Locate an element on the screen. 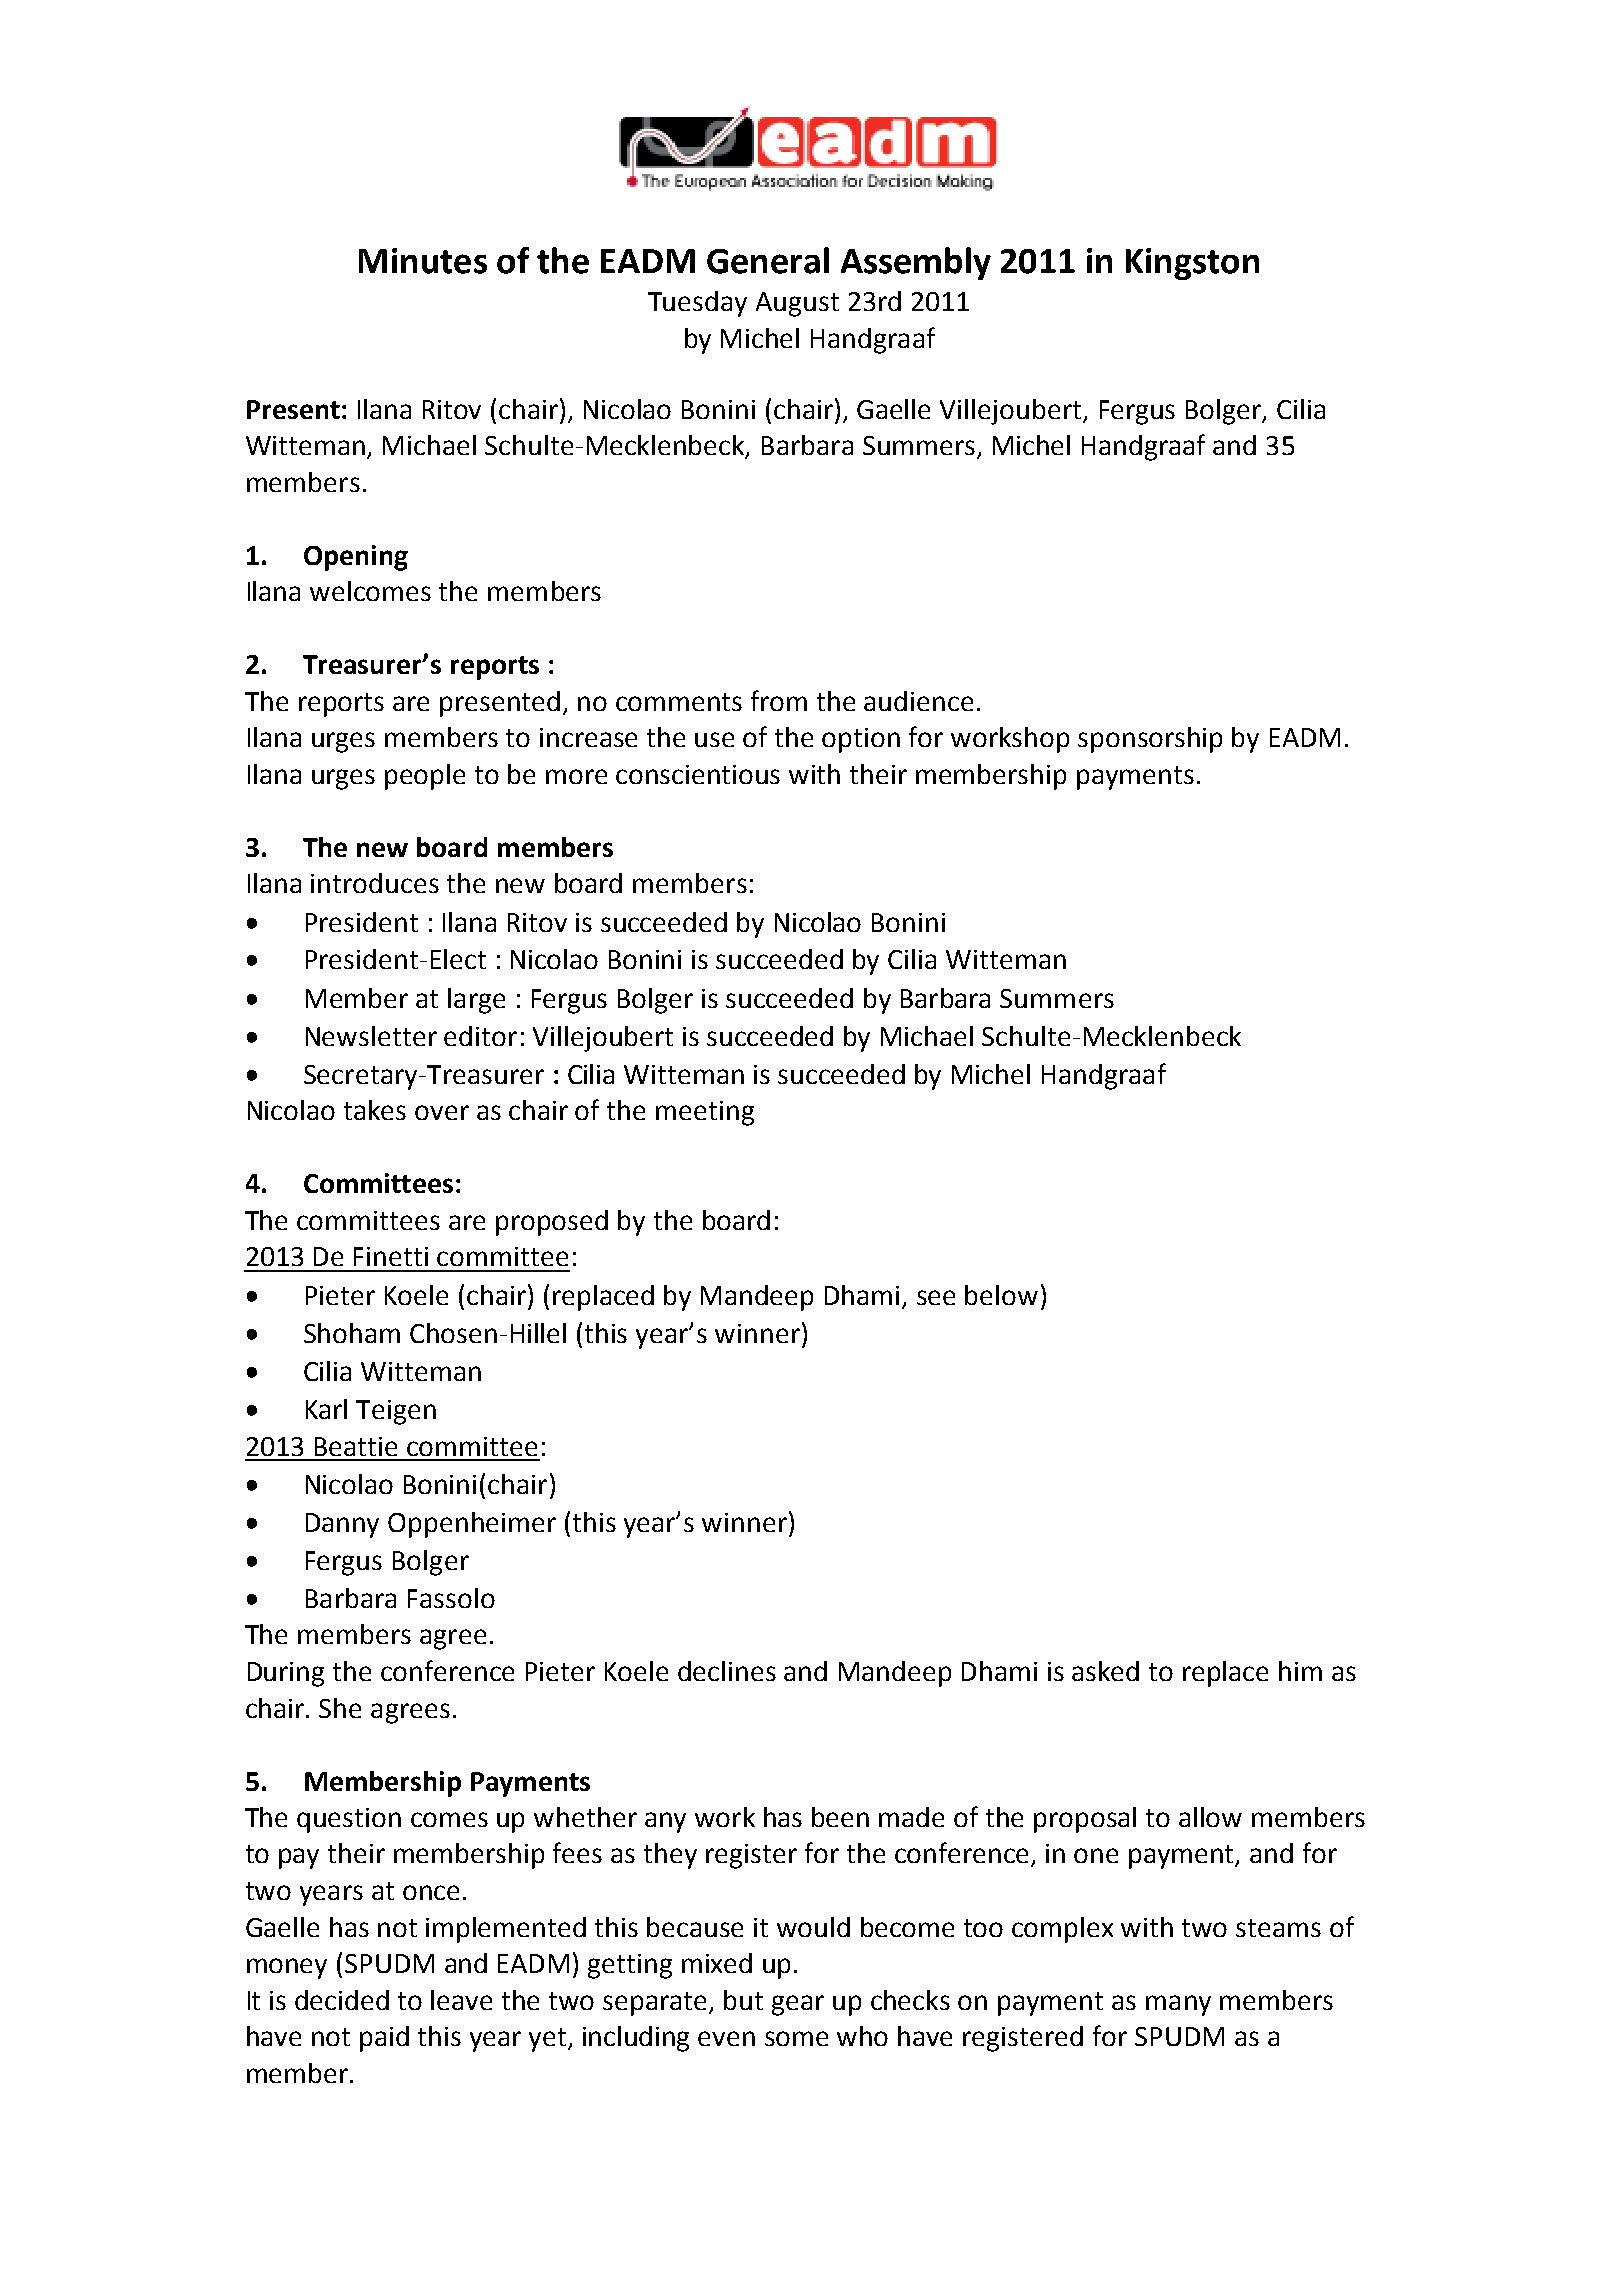  below is located at coordinates (1001, 1295).
